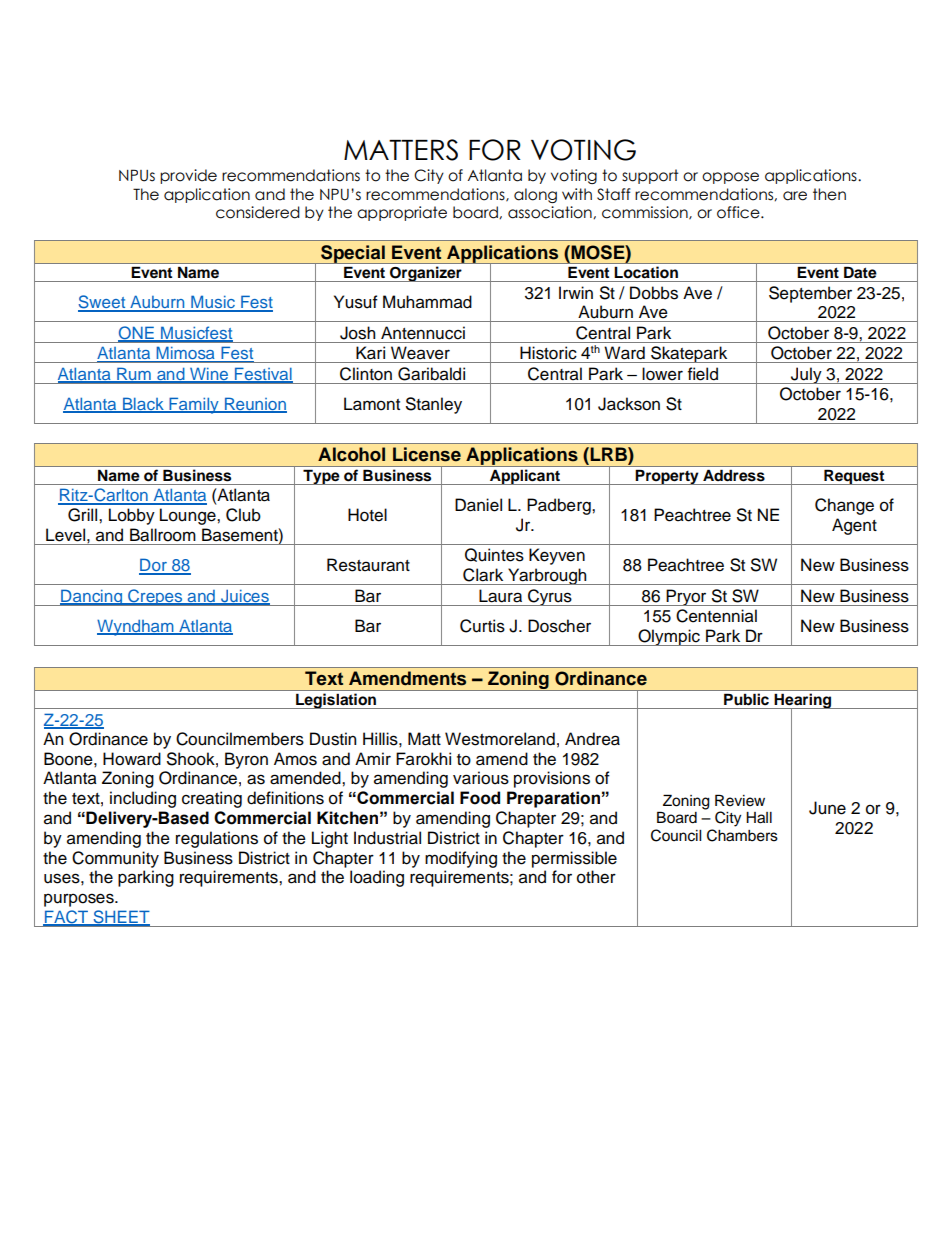 This screenshot has width=952, height=1233. I want to click on Garibaldi, so click(431, 374).
